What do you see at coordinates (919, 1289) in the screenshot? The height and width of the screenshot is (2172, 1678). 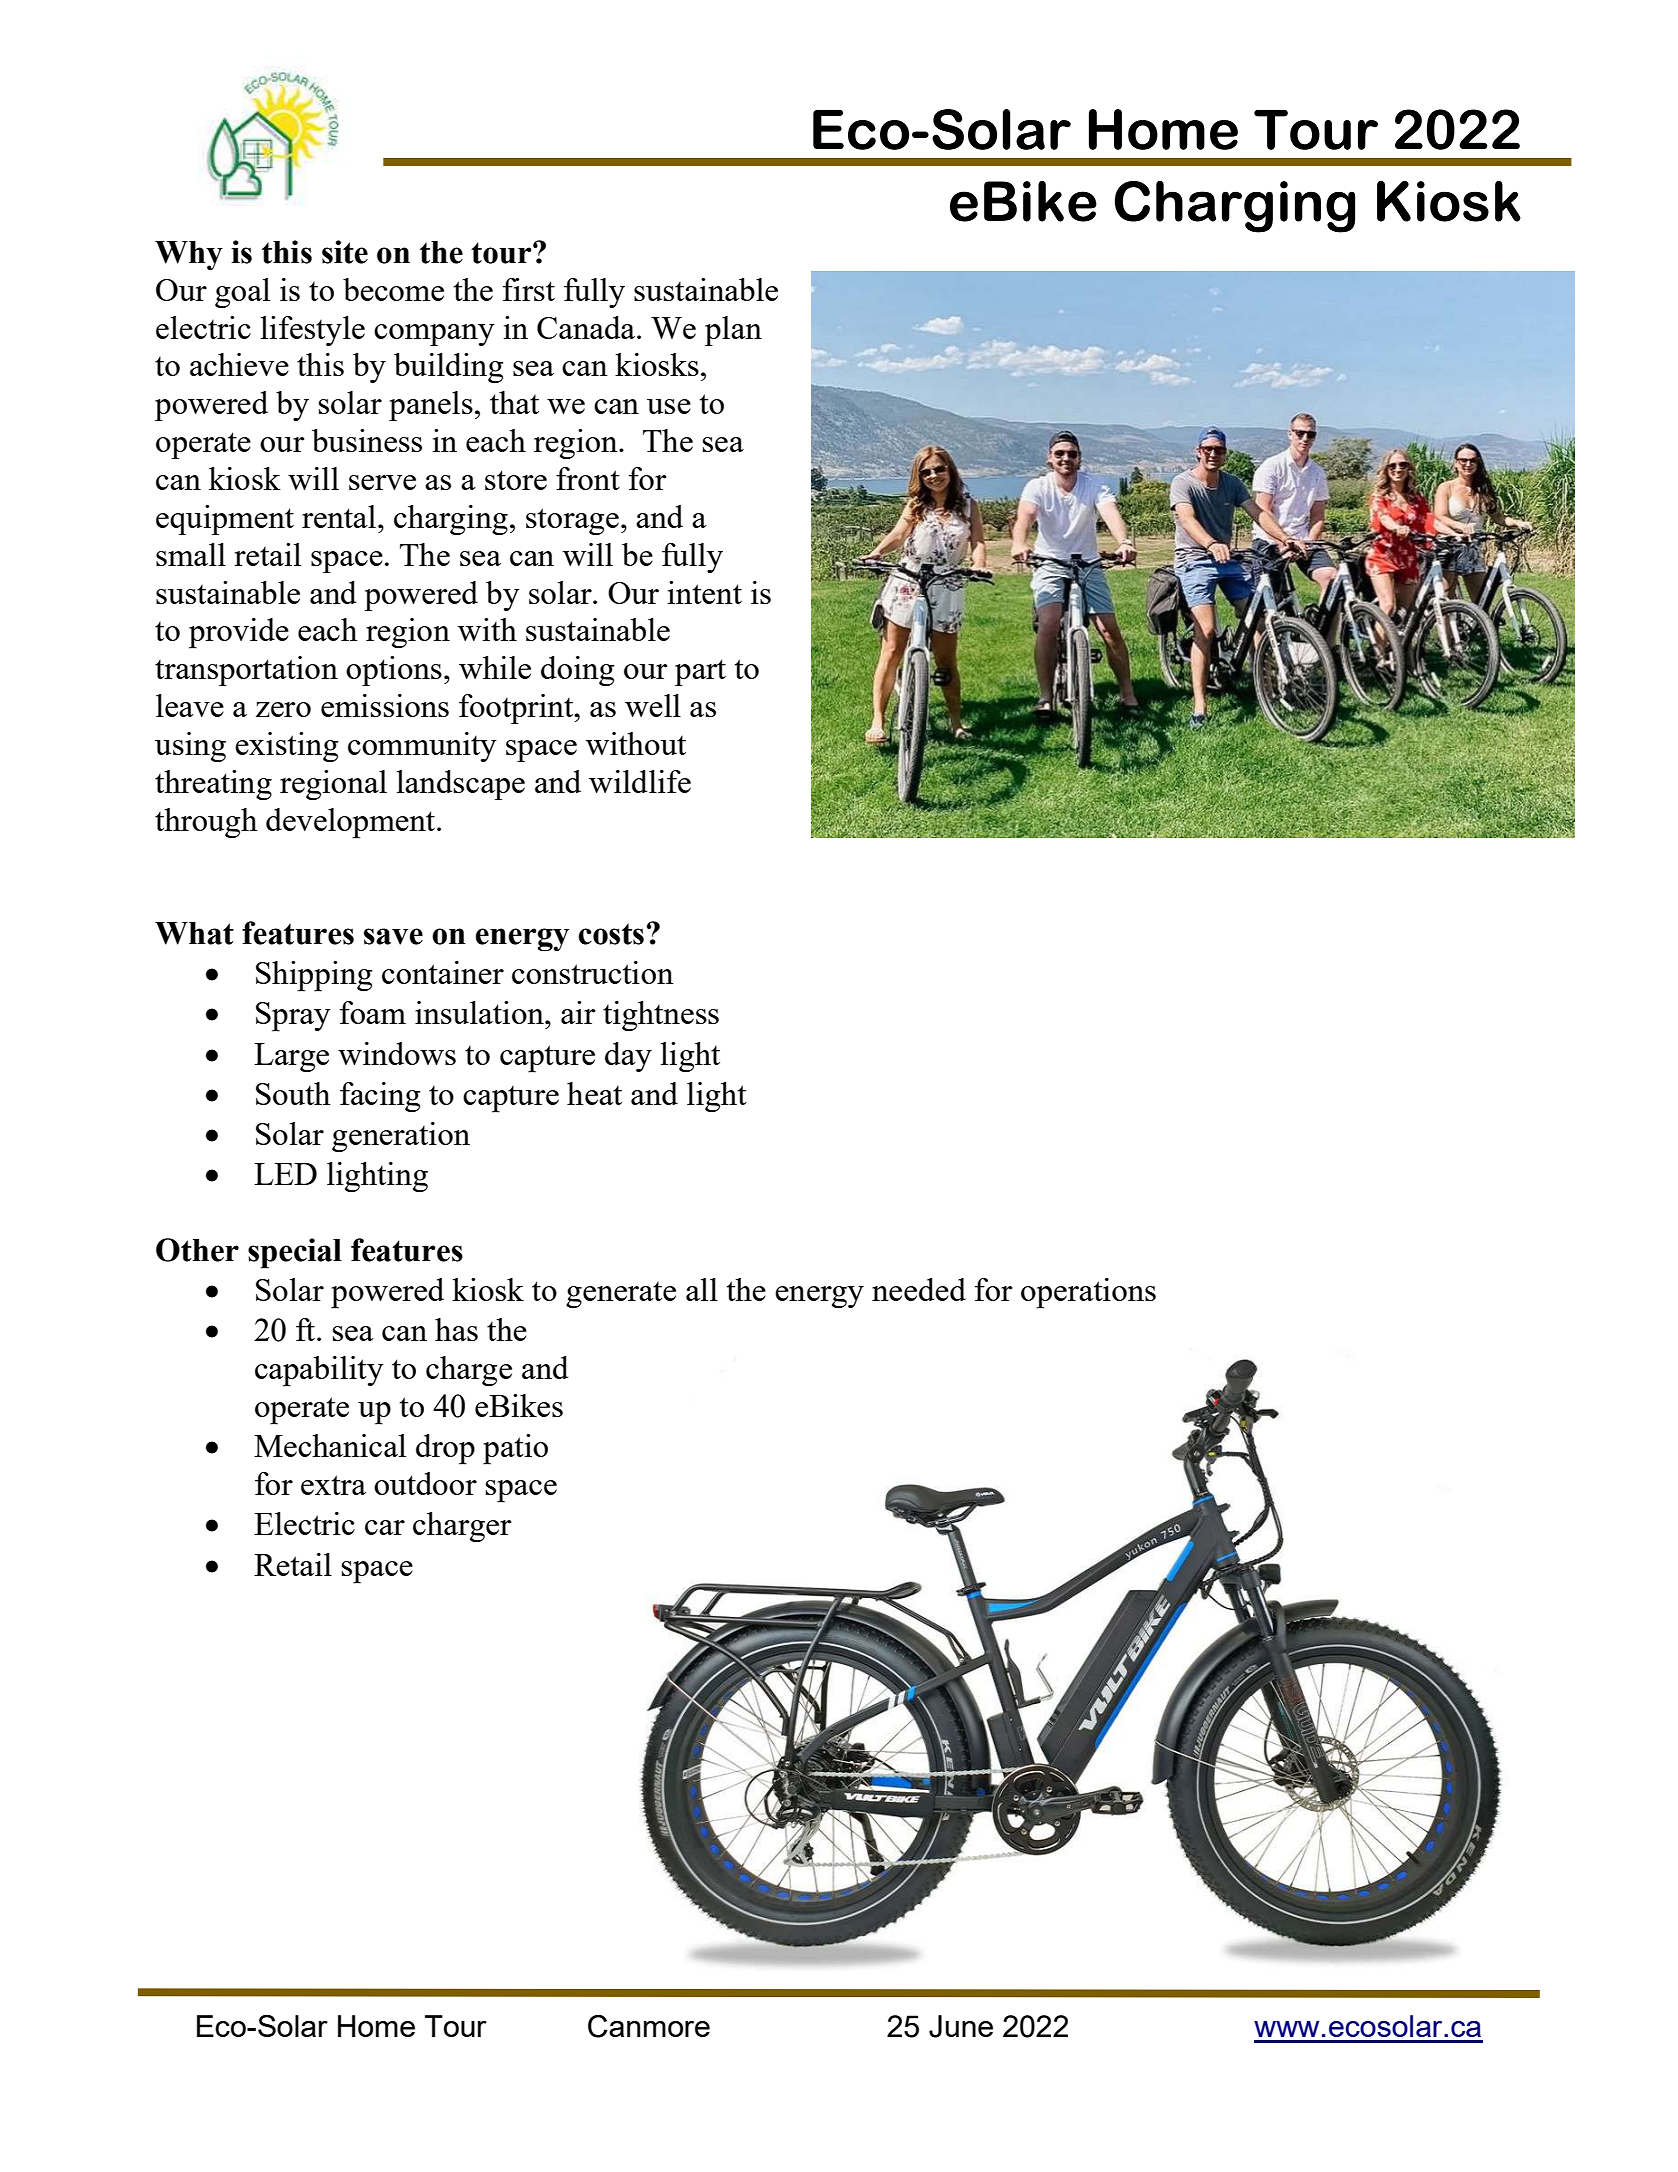 I see `needed` at bounding box center [919, 1289].
